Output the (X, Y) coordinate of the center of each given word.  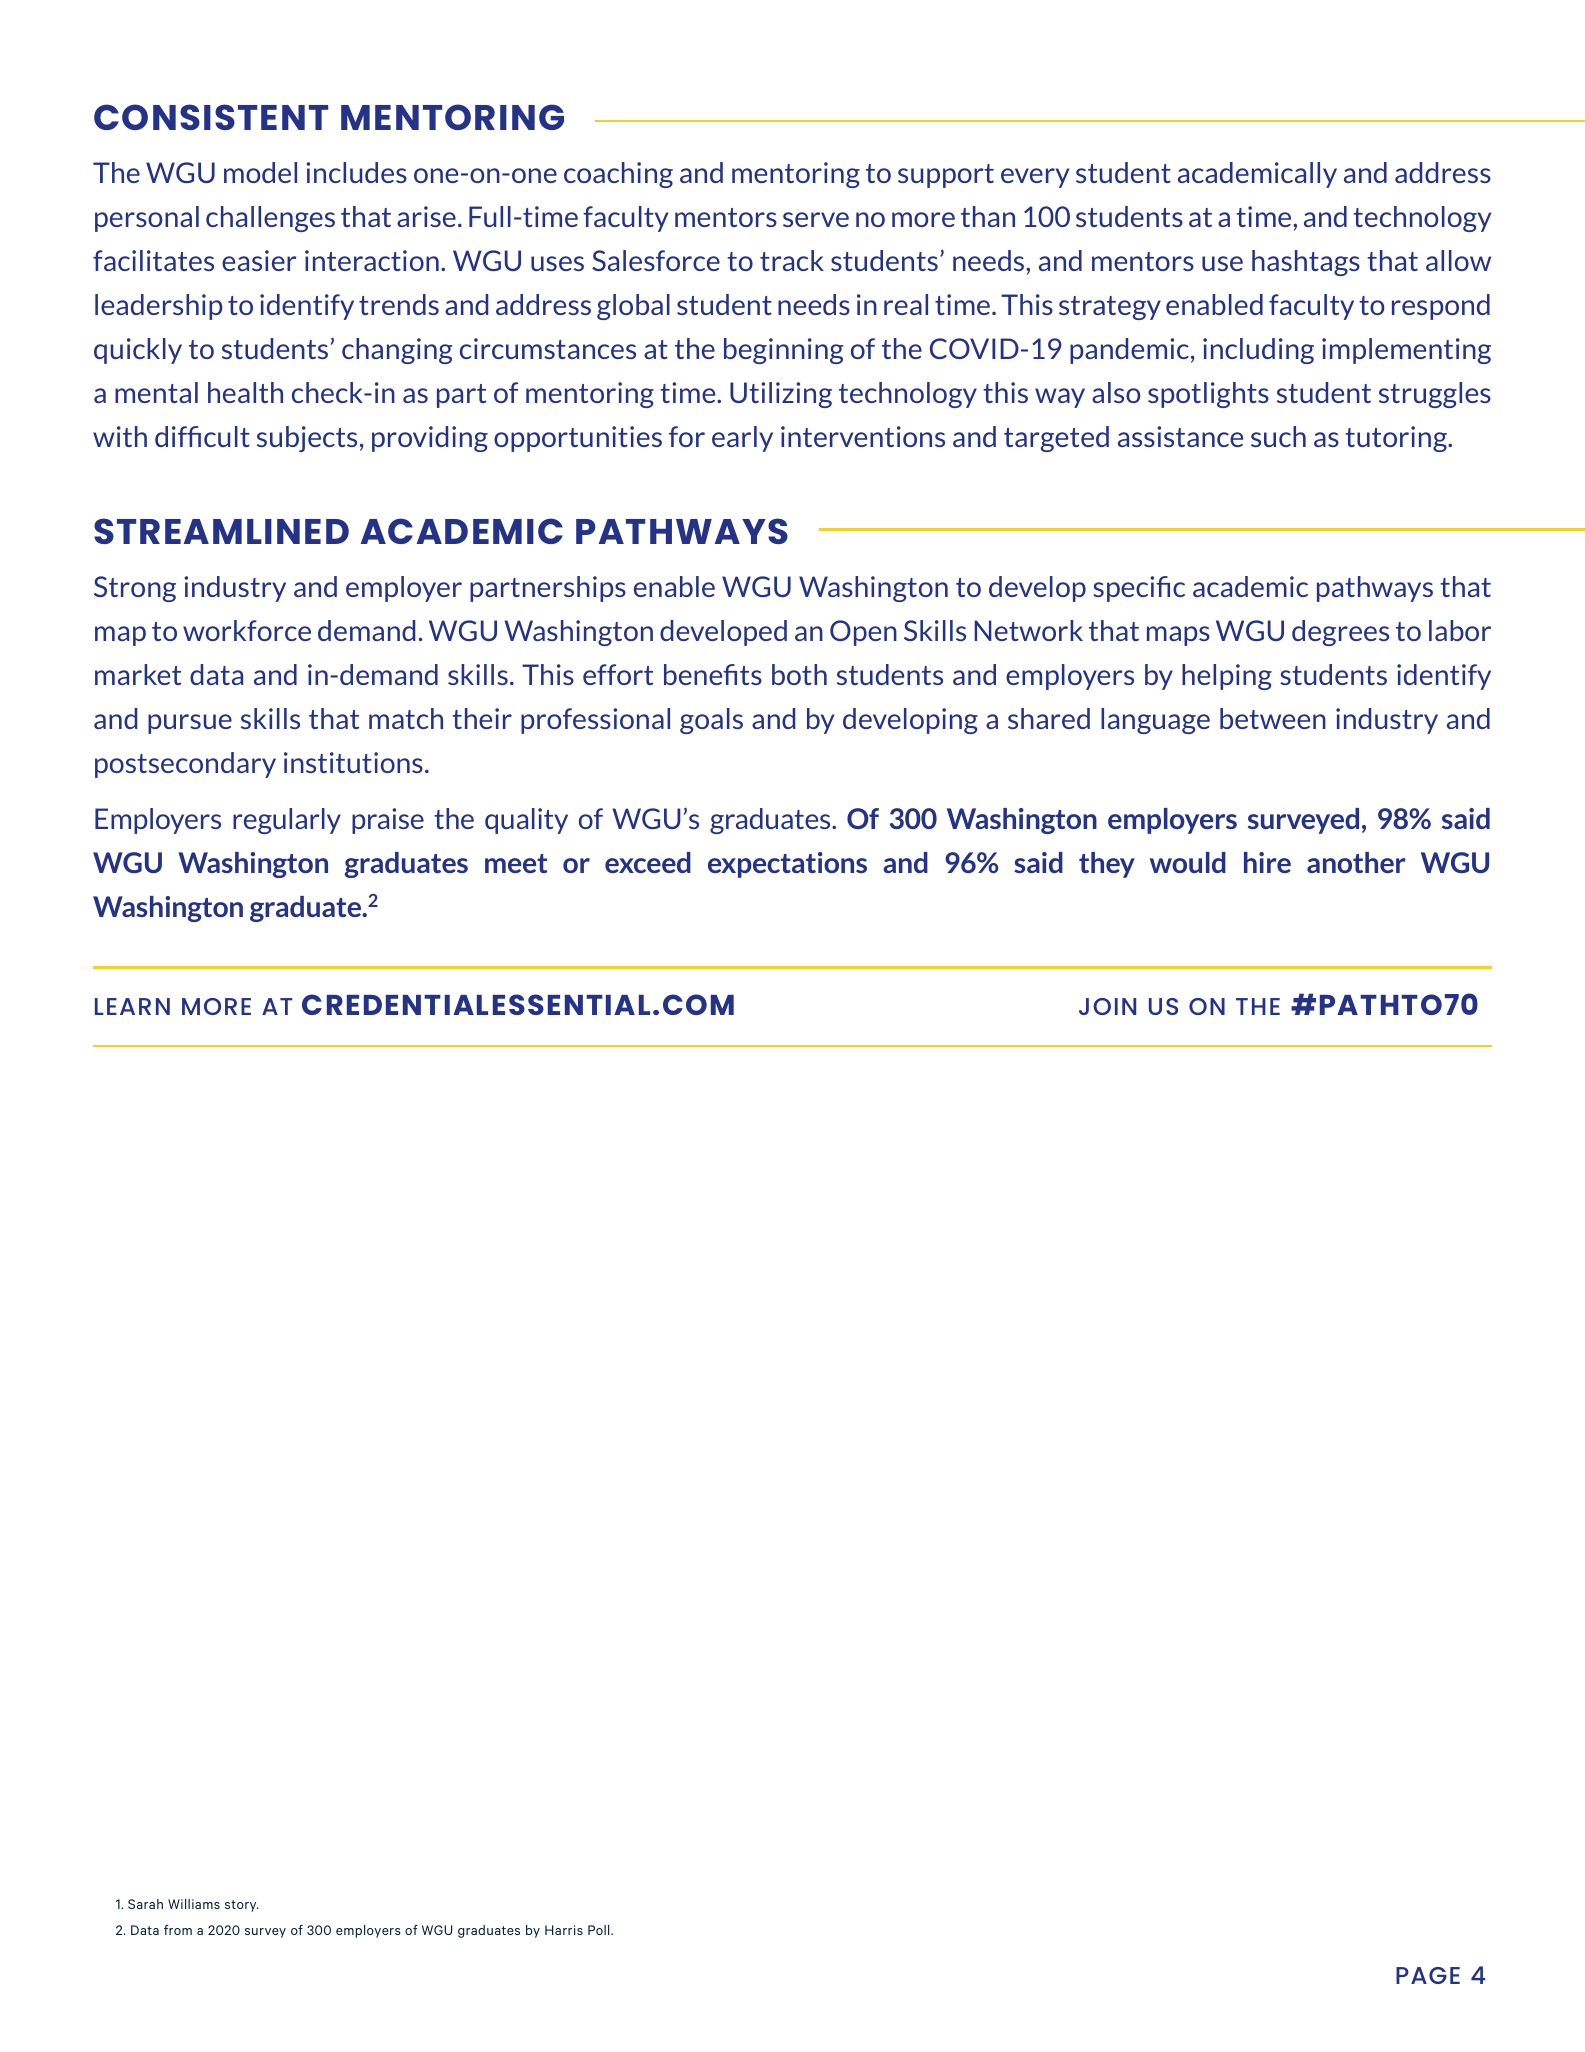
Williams (194, 1904)
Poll (600, 1930)
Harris (564, 1930)
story (242, 1906)
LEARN (132, 1006)
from (178, 1930)
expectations (787, 865)
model (260, 172)
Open (863, 633)
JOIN (1107, 1006)
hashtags (1306, 263)
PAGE (1428, 1975)
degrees (1340, 633)
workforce (247, 630)
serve (816, 219)
